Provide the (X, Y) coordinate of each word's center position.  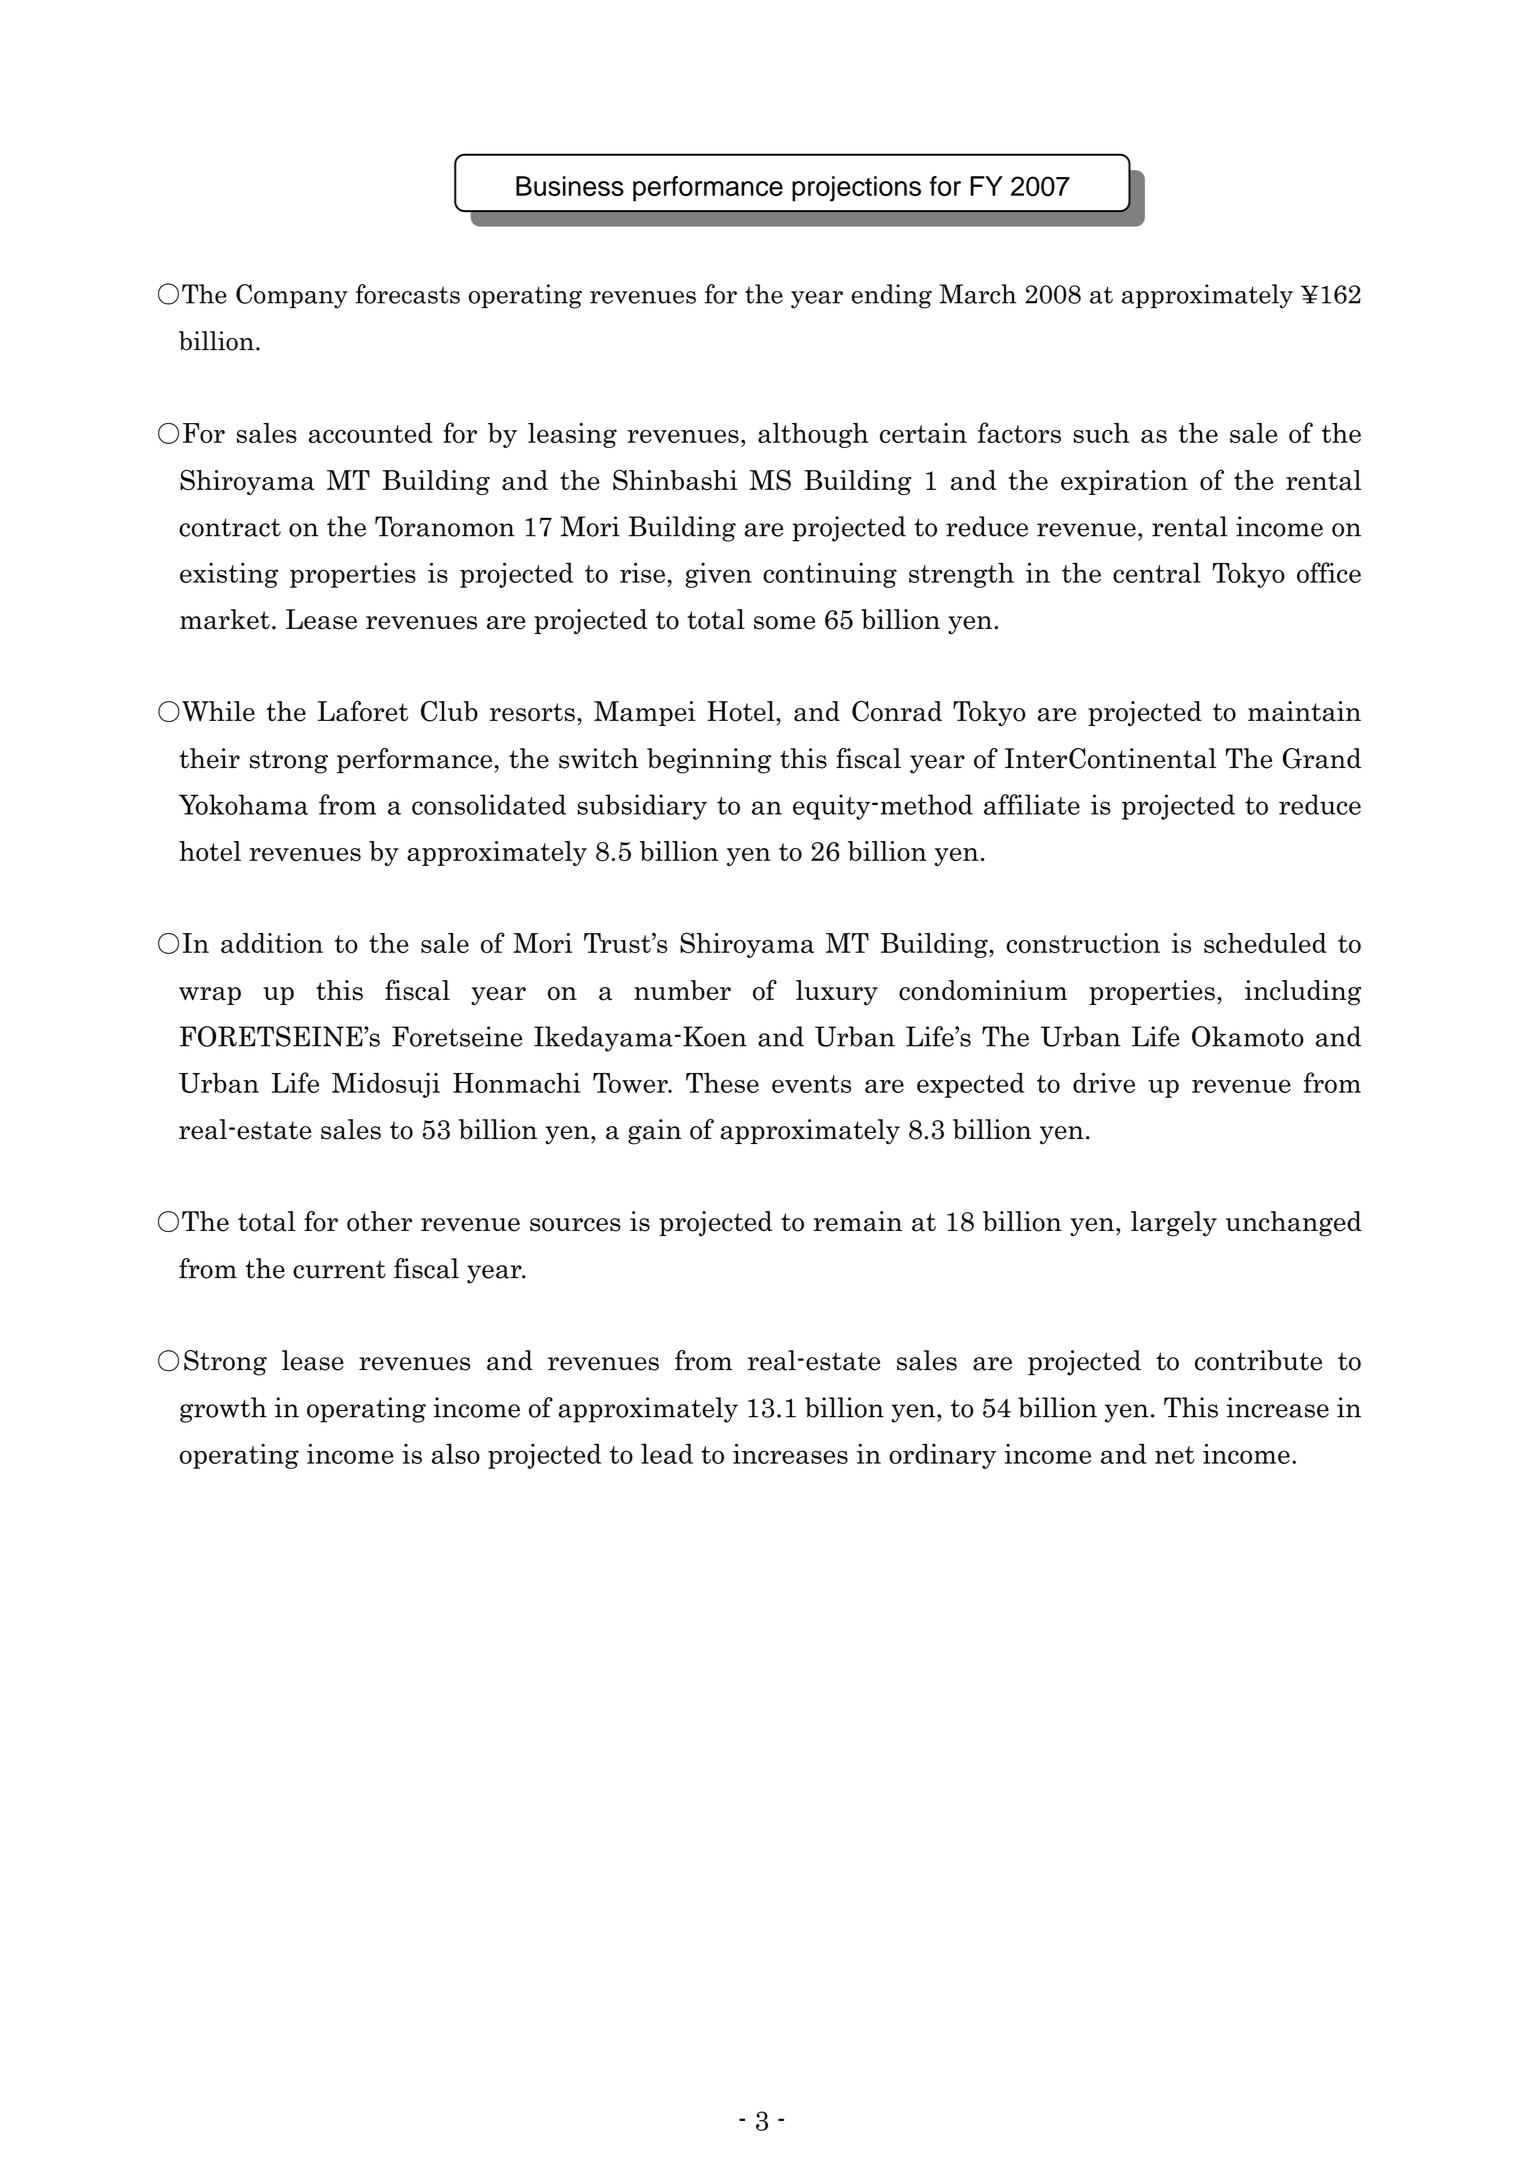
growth (223, 1410)
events (811, 1084)
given (719, 575)
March (977, 294)
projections (856, 189)
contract (230, 527)
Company (292, 296)
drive (1104, 1083)
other (379, 1221)
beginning (709, 761)
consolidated (489, 804)
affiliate (1032, 804)
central (1157, 572)
